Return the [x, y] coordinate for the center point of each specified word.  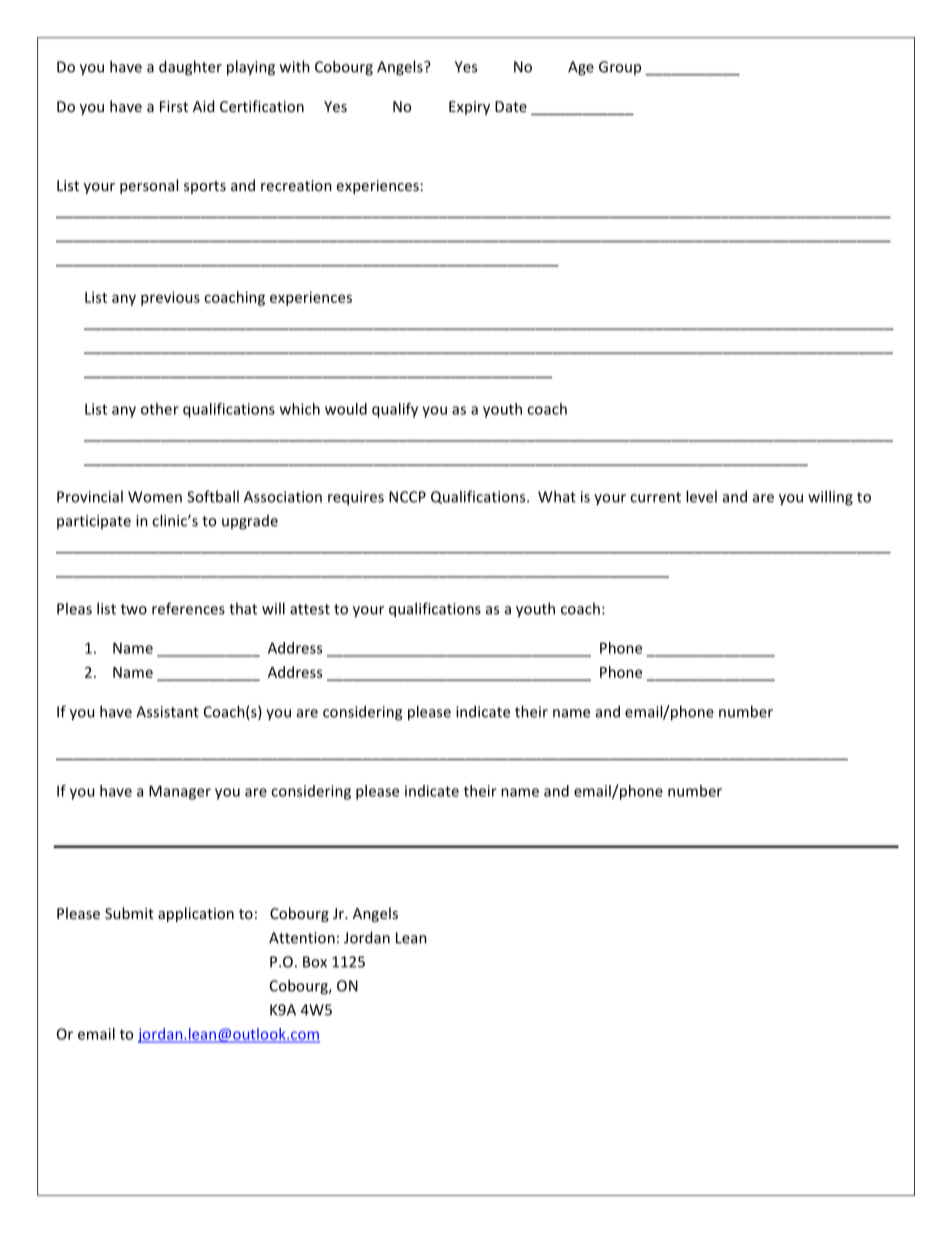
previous [170, 298]
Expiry [469, 108]
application [196, 914]
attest [310, 609]
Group [620, 68]
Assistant [167, 712]
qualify [395, 410]
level [701, 496]
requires [356, 498]
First [174, 106]
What [557, 496]
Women [155, 497]
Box [315, 962]
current [655, 497]
